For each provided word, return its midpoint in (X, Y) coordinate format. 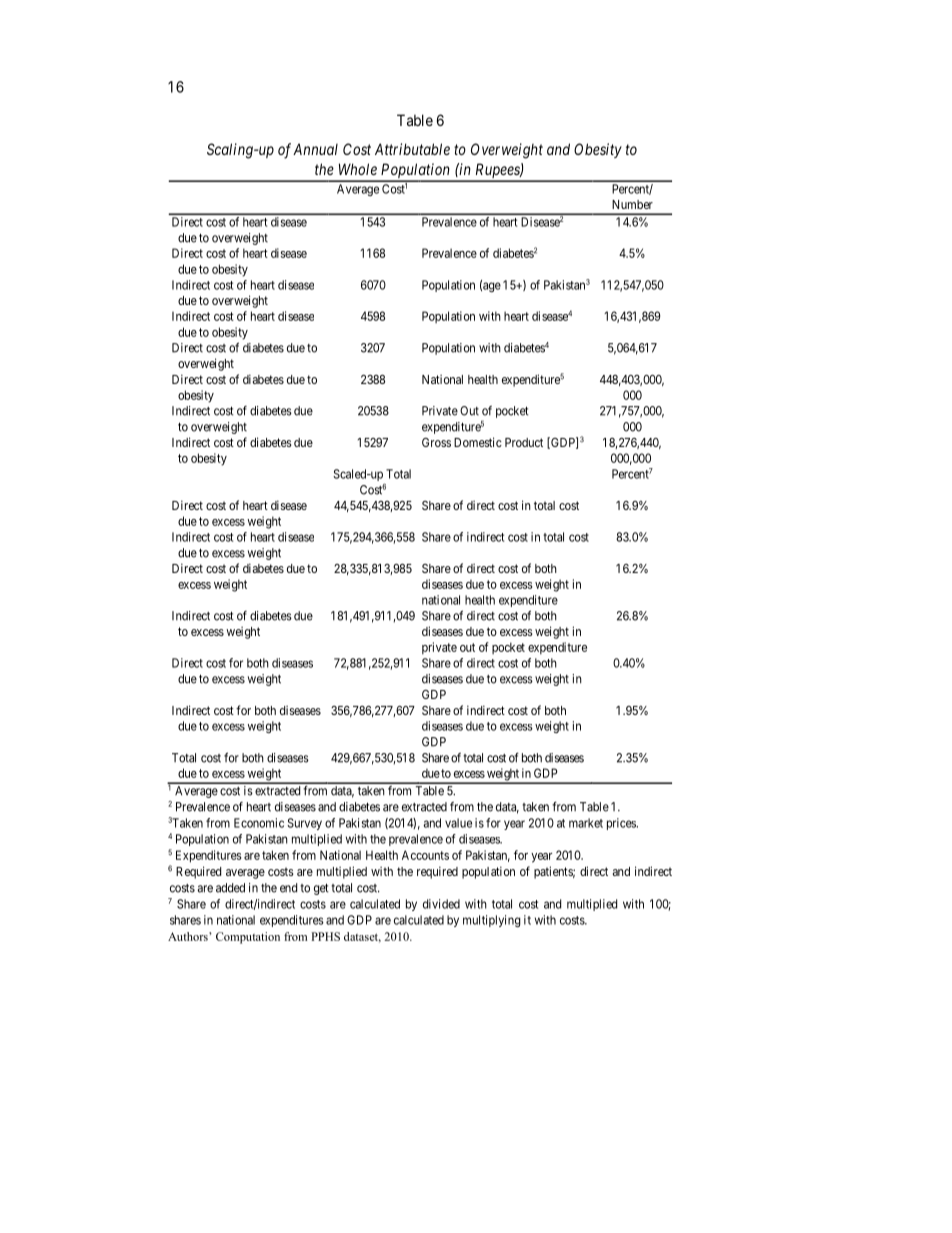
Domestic (478, 442)
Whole (358, 169)
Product (524, 442)
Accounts (425, 855)
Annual (315, 149)
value (458, 823)
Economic (259, 823)
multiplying (492, 921)
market (586, 823)
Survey (304, 824)
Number (632, 204)
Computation (248, 938)
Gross (436, 442)
